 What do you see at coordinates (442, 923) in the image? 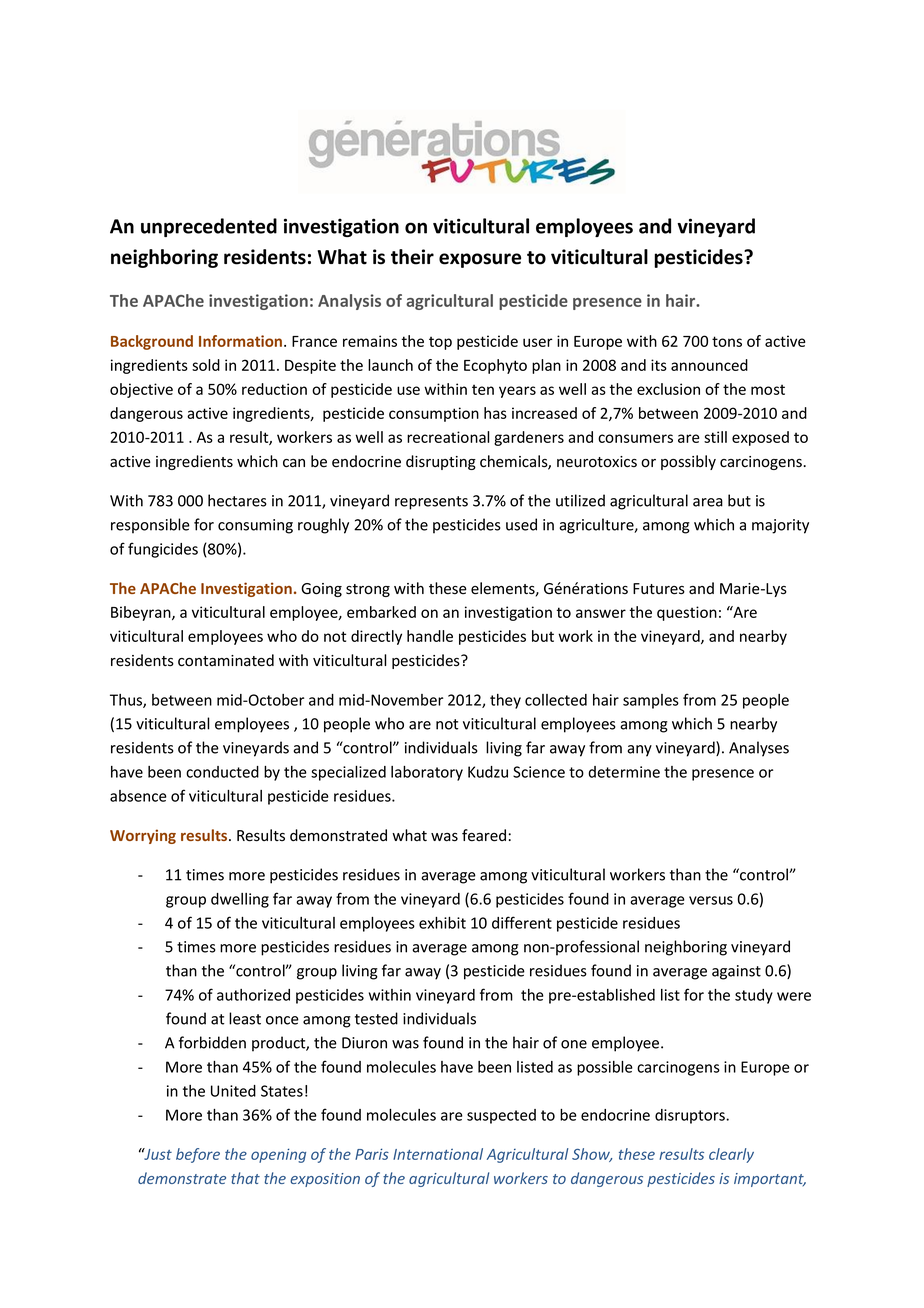
I see `exhibit` at bounding box center [442, 923].
